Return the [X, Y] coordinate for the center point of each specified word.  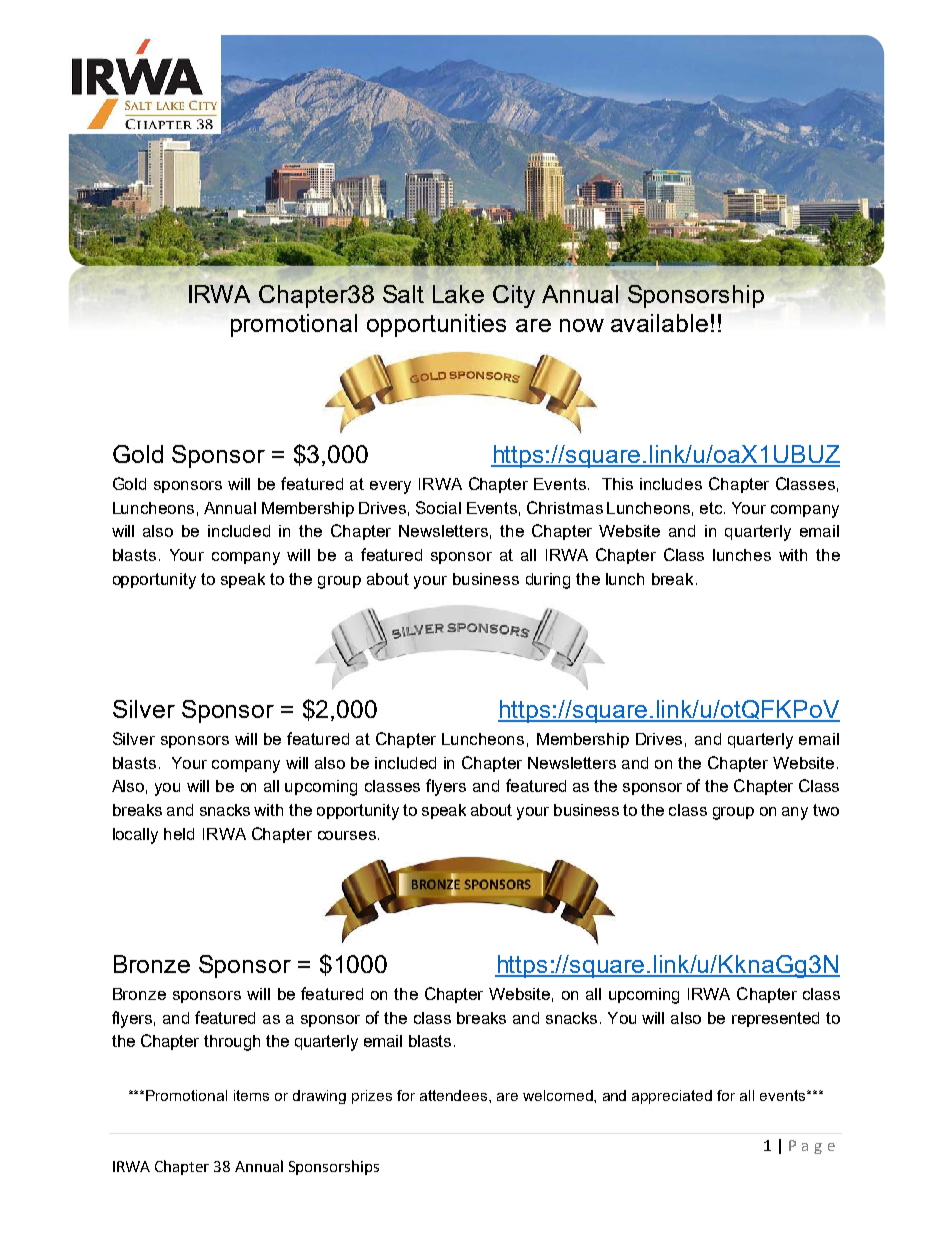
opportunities [436, 325]
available [659, 323]
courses [347, 835]
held [179, 834]
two [826, 810]
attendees [455, 1095]
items [251, 1095]
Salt [403, 294]
